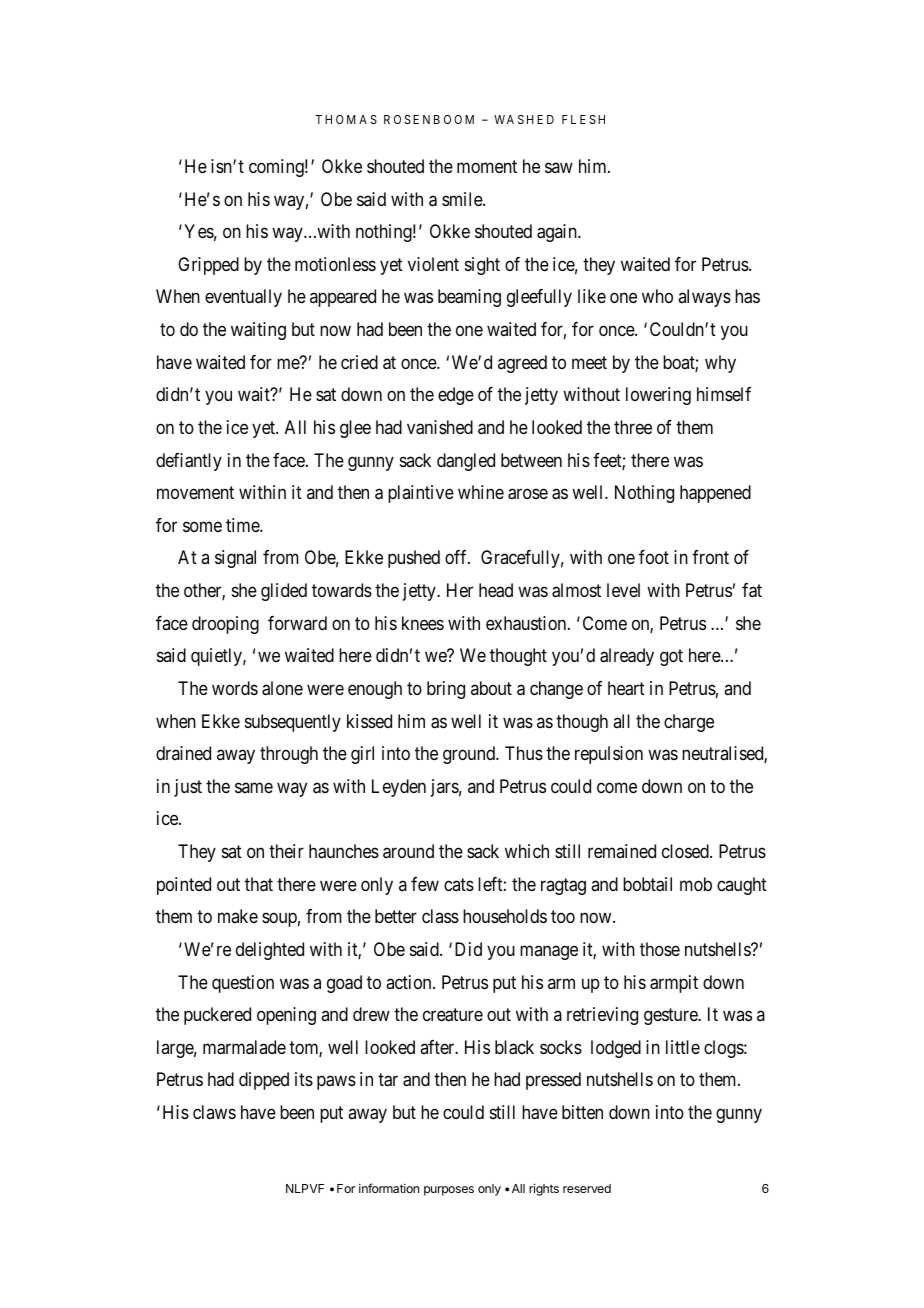 The height and width of the screenshot is (1308, 924). What do you see at coordinates (463, 199) in the screenshot?
I see `smile` at bounding box center [463, 199].
